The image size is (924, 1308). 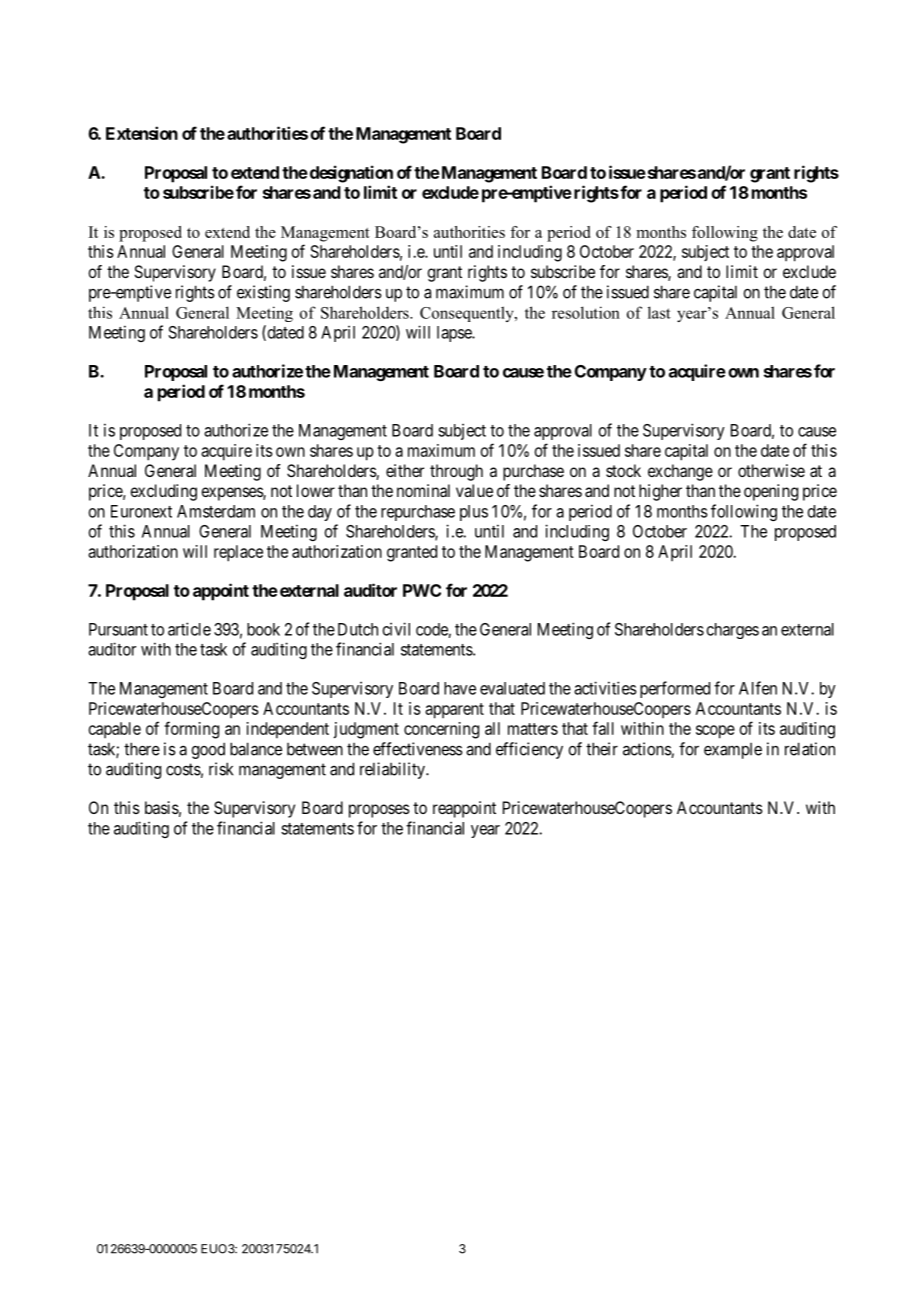 I want to click on through, so click(x=456, y=472).
